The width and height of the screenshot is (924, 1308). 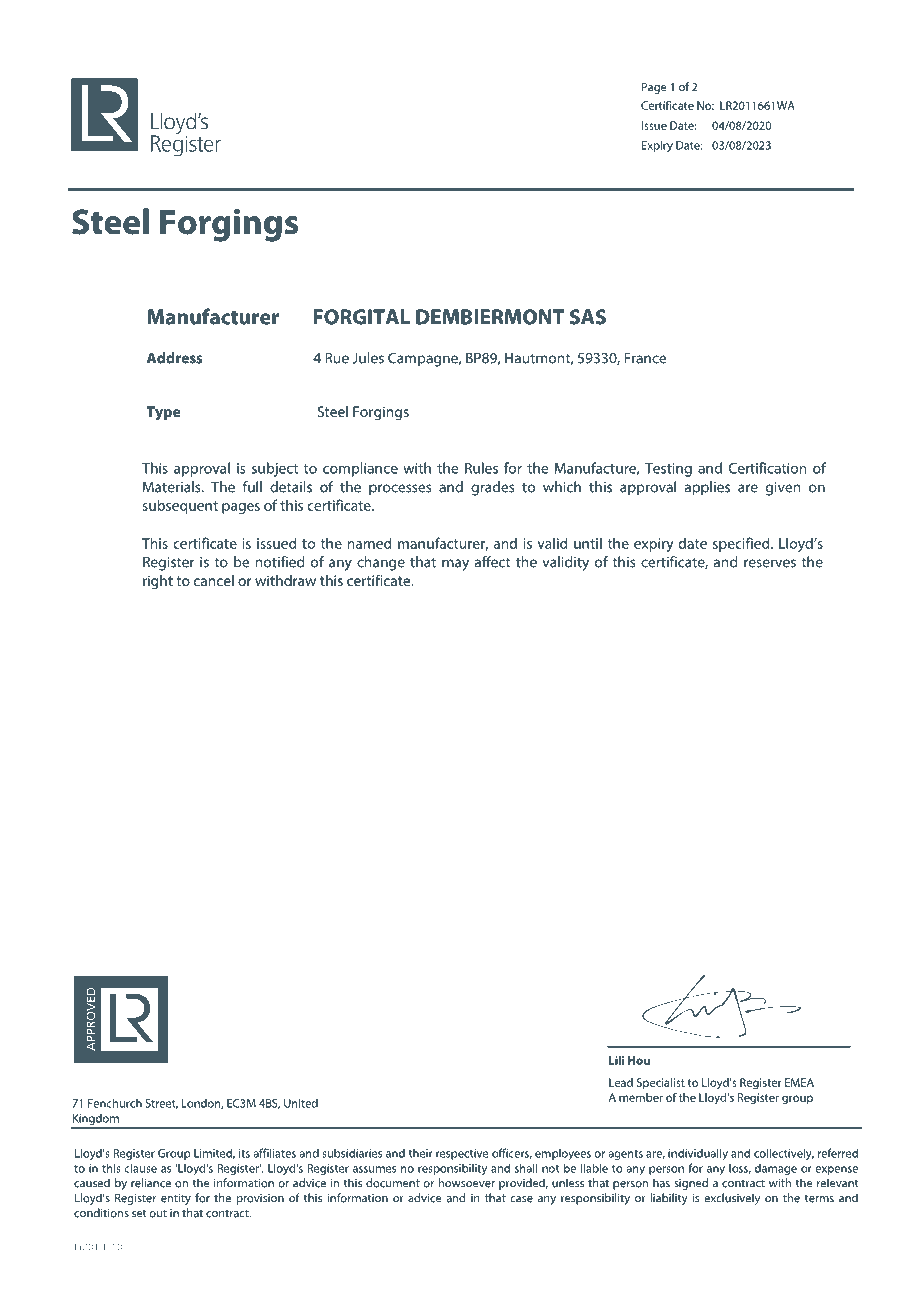 What do you see at coordinates (770, 563) in the screenshot?
I see `reserves` at bounding box center [770, 563].
